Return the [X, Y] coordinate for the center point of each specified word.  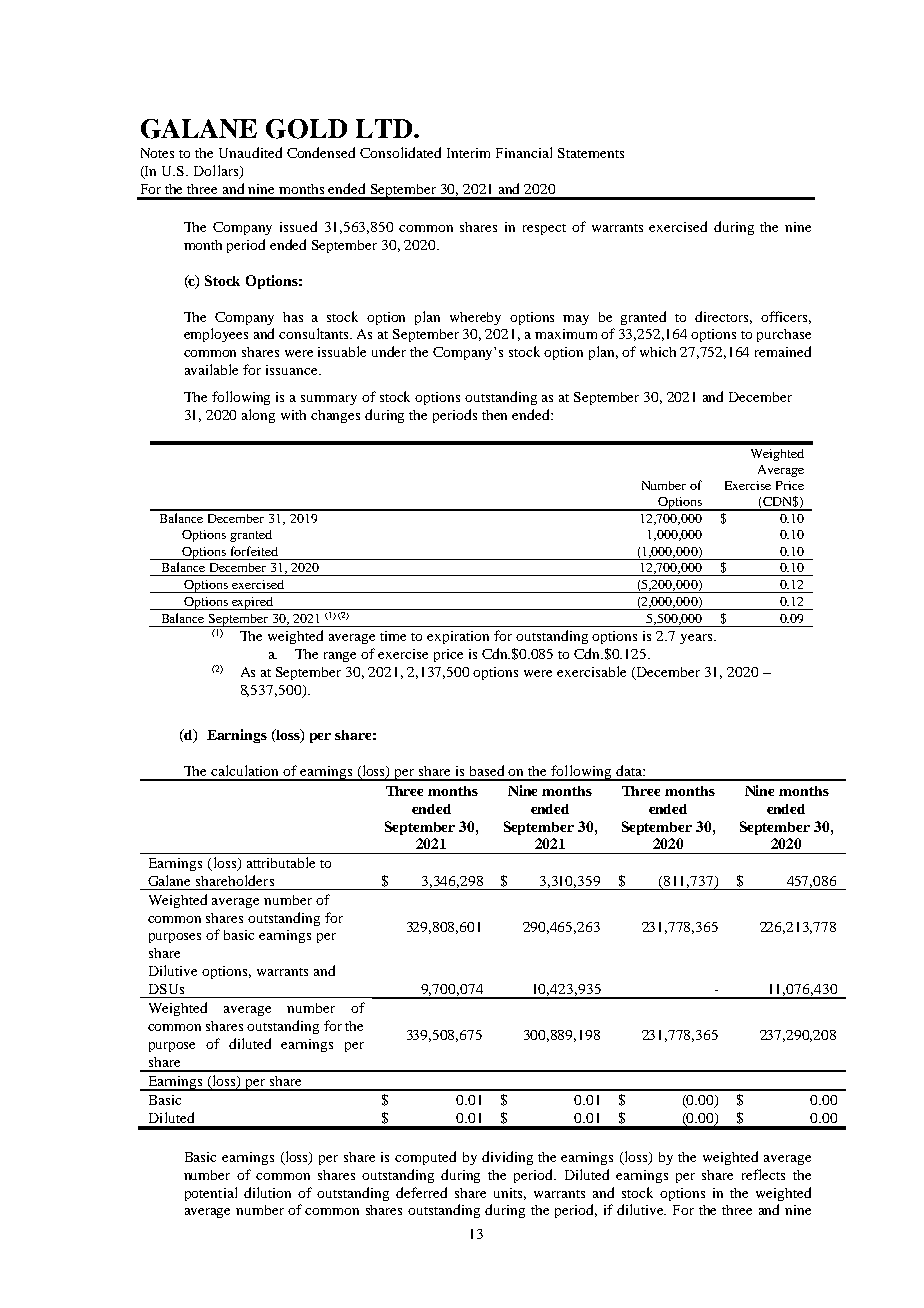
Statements [591, 153]
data [630, 770]
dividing [507, 1158]
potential [211, 1194]
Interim [468, 153]
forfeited [254, 551]
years [697, 639]
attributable [281, 862]
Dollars [217, 172]
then [494, 415]
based [487, 770]
